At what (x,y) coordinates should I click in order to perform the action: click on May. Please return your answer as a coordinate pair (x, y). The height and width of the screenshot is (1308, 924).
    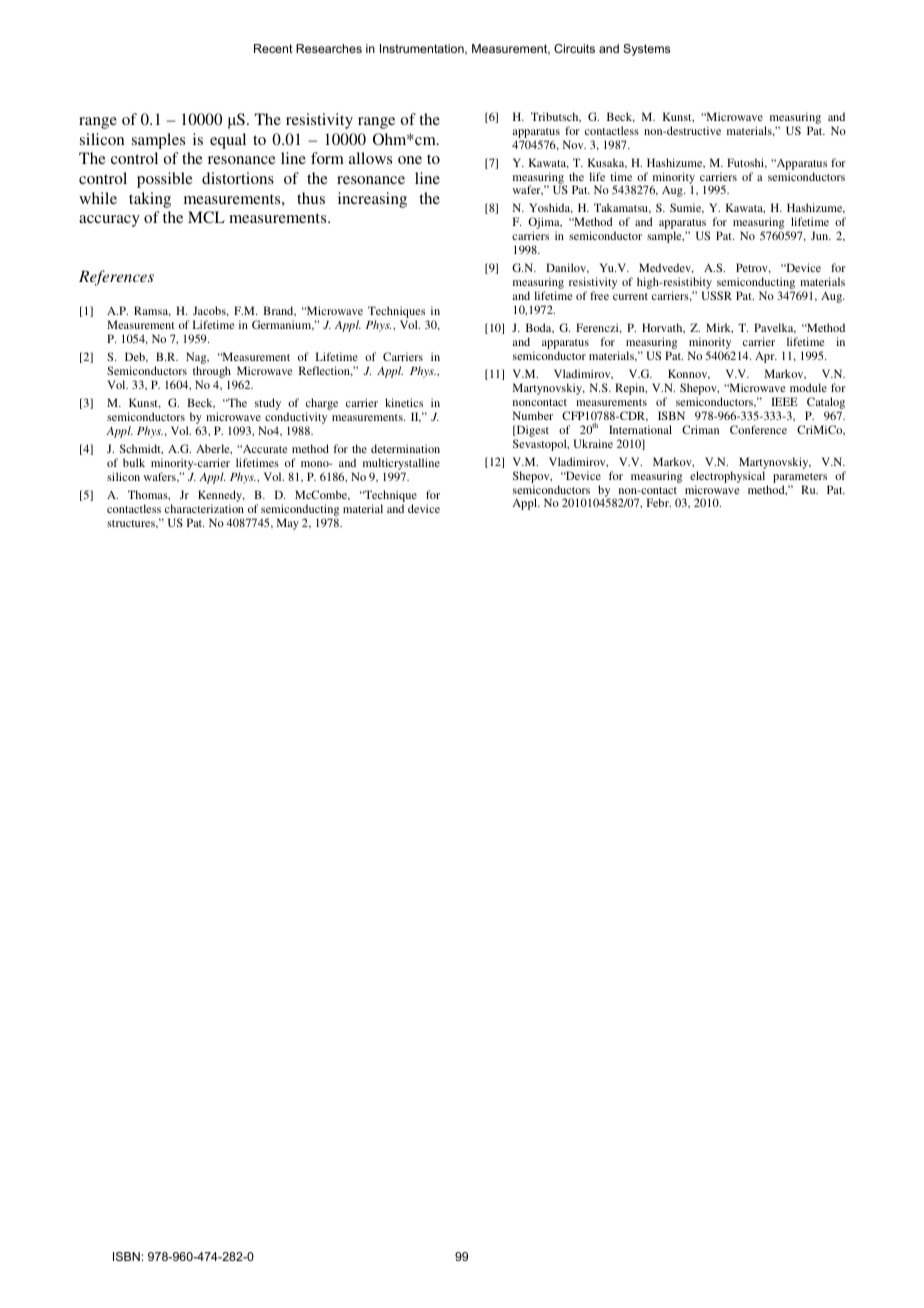
    Looking at the image, I should click on (288, 524).
